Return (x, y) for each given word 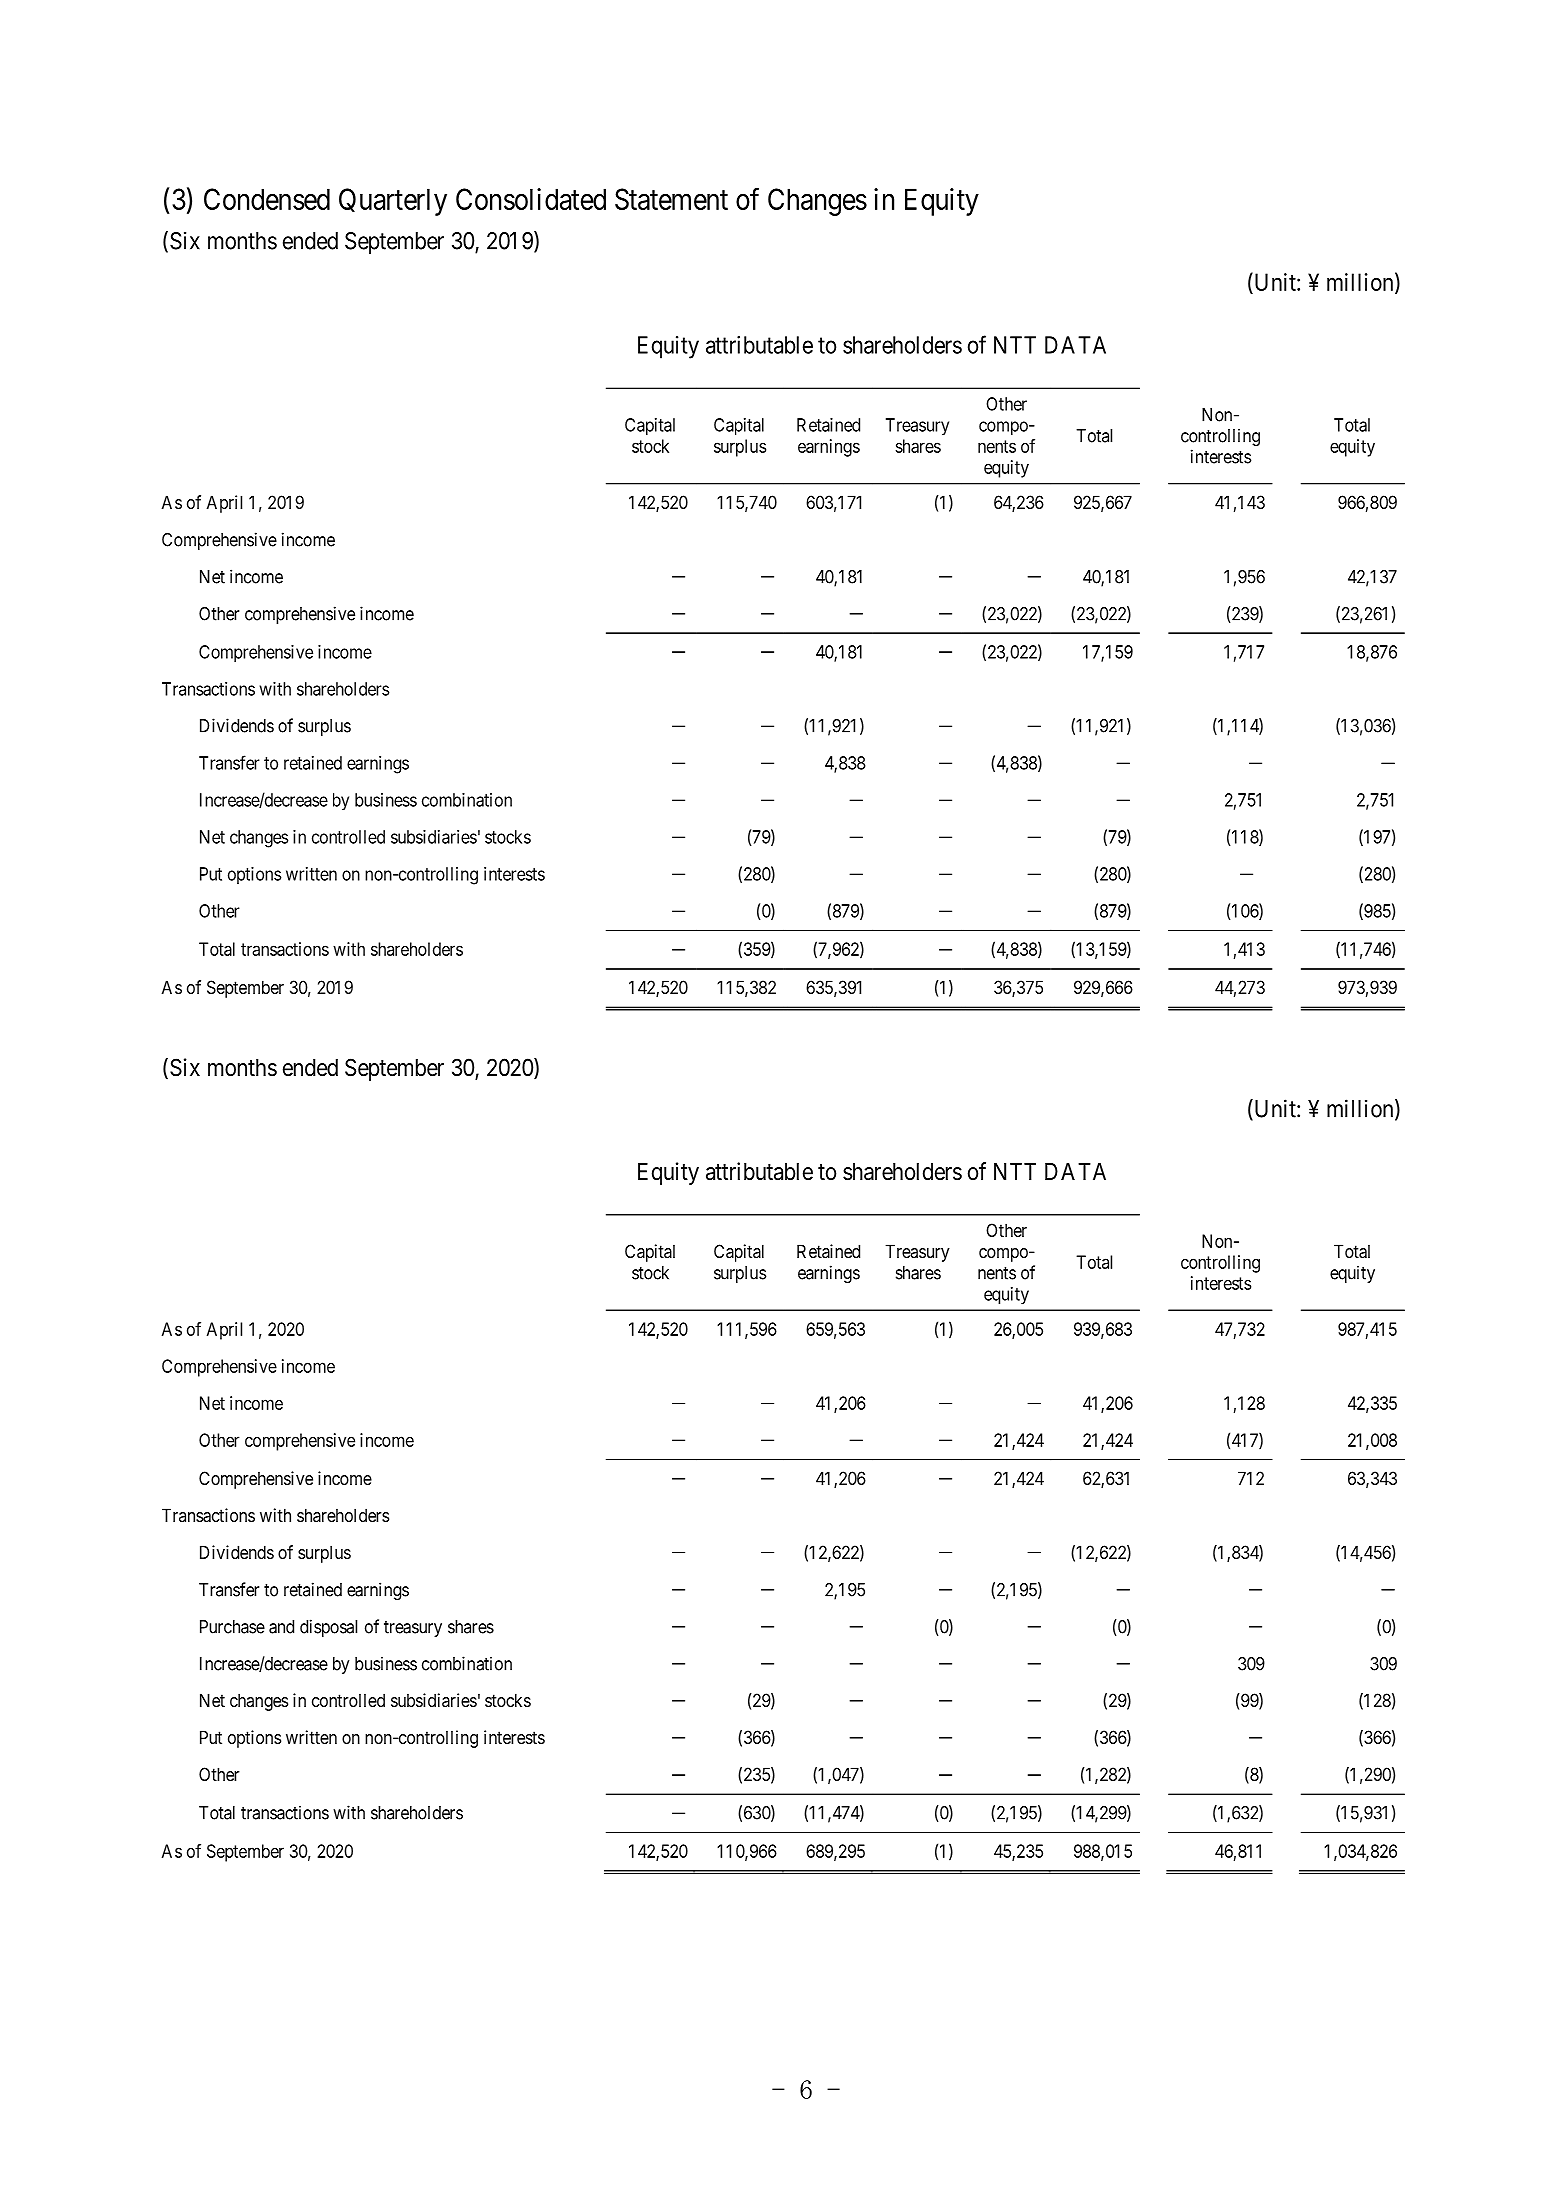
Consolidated (531, 199)
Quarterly (393, 202)
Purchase (232, 1627)
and (281, 1627)
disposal (328, 1628)
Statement (671, 199)
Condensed (267, 199)
